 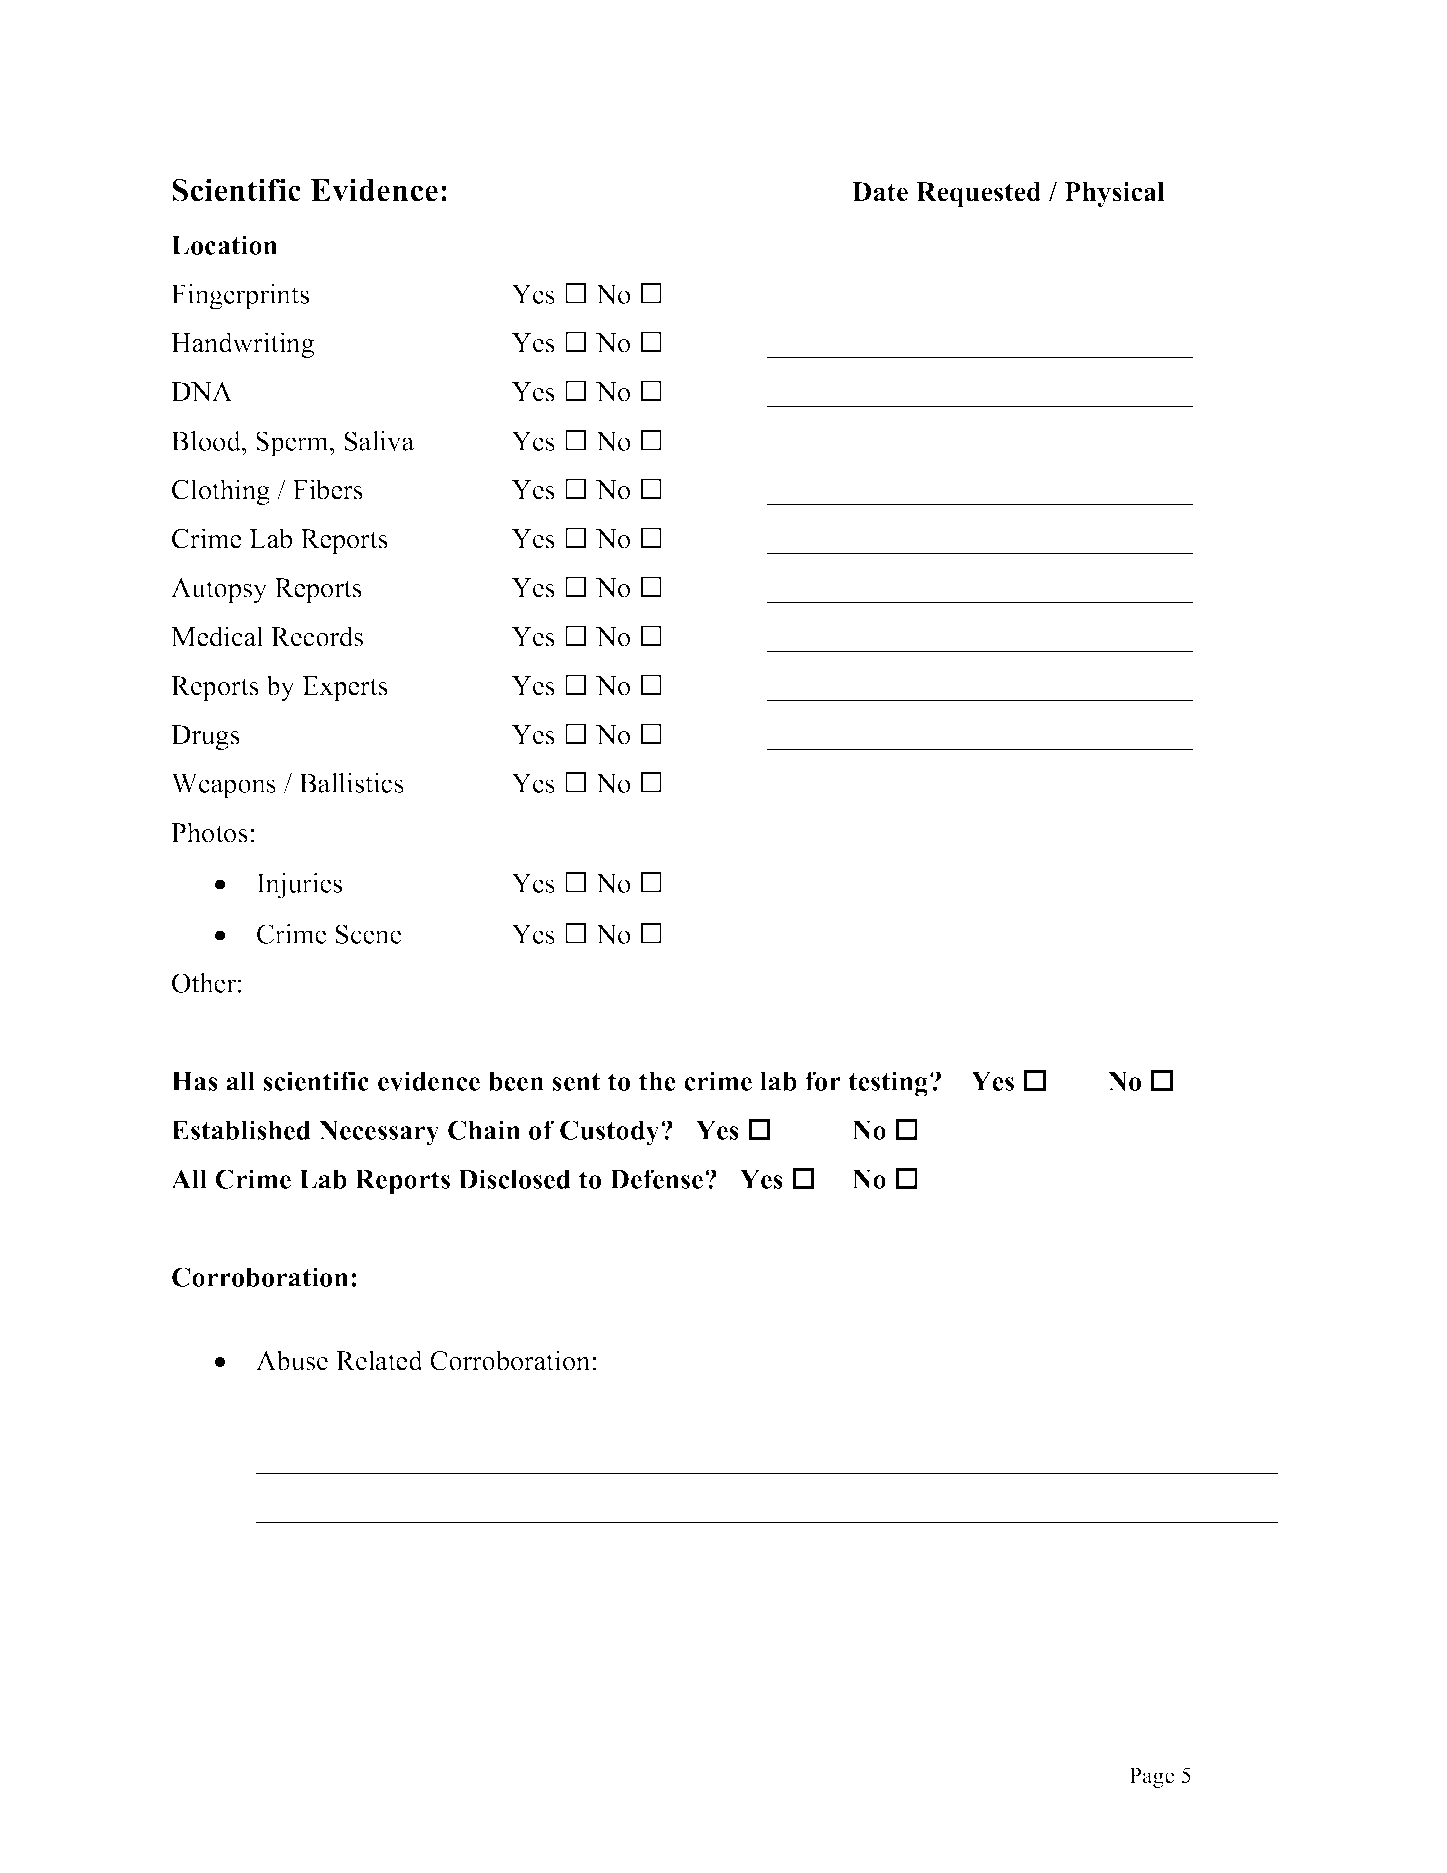 What do you see at coordinates (880, 192) in the screenshot?
I see `Date` at bounding box center [880, 192].
